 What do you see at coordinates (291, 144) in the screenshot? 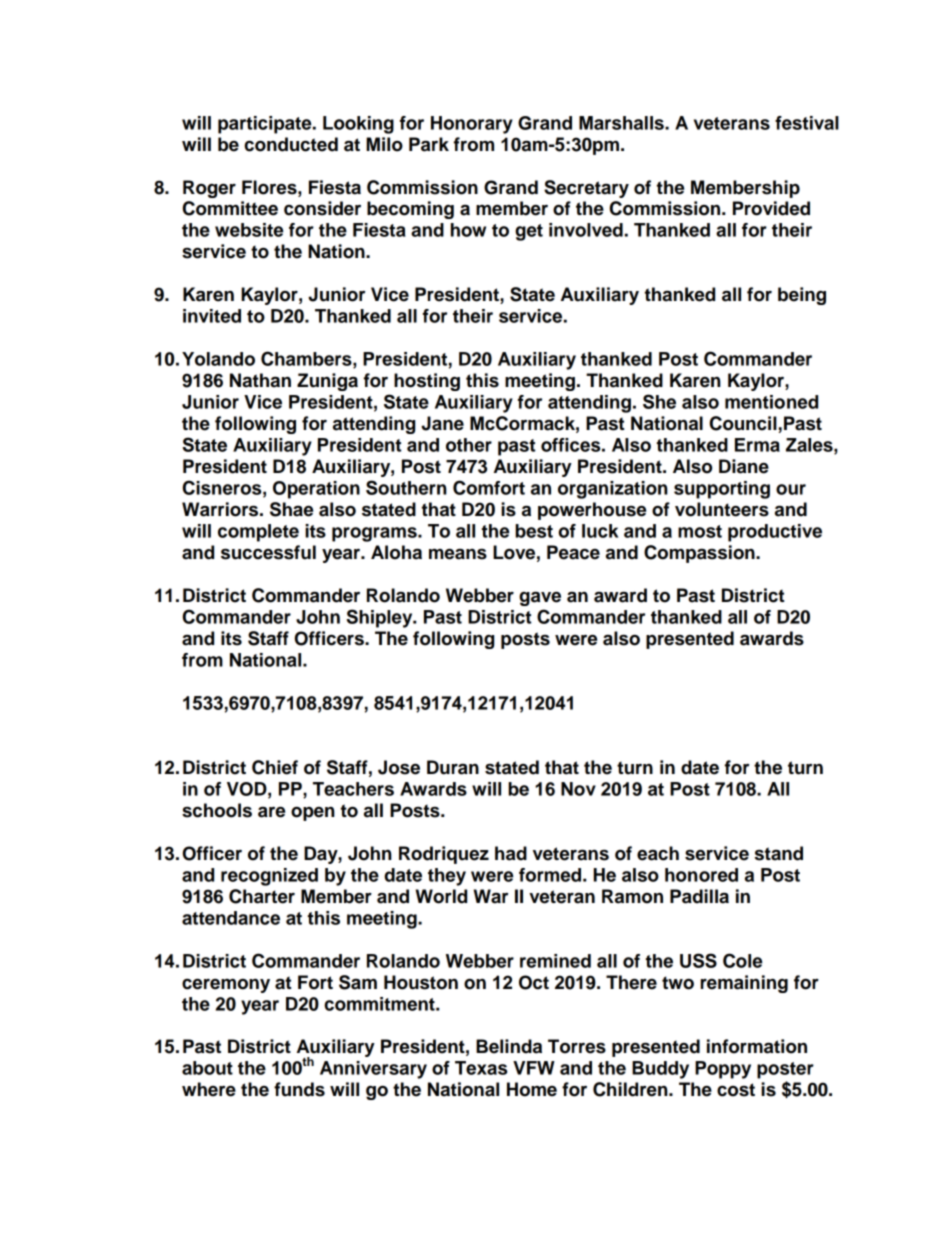
I see `conducted` at bounding box center [291, 144].
